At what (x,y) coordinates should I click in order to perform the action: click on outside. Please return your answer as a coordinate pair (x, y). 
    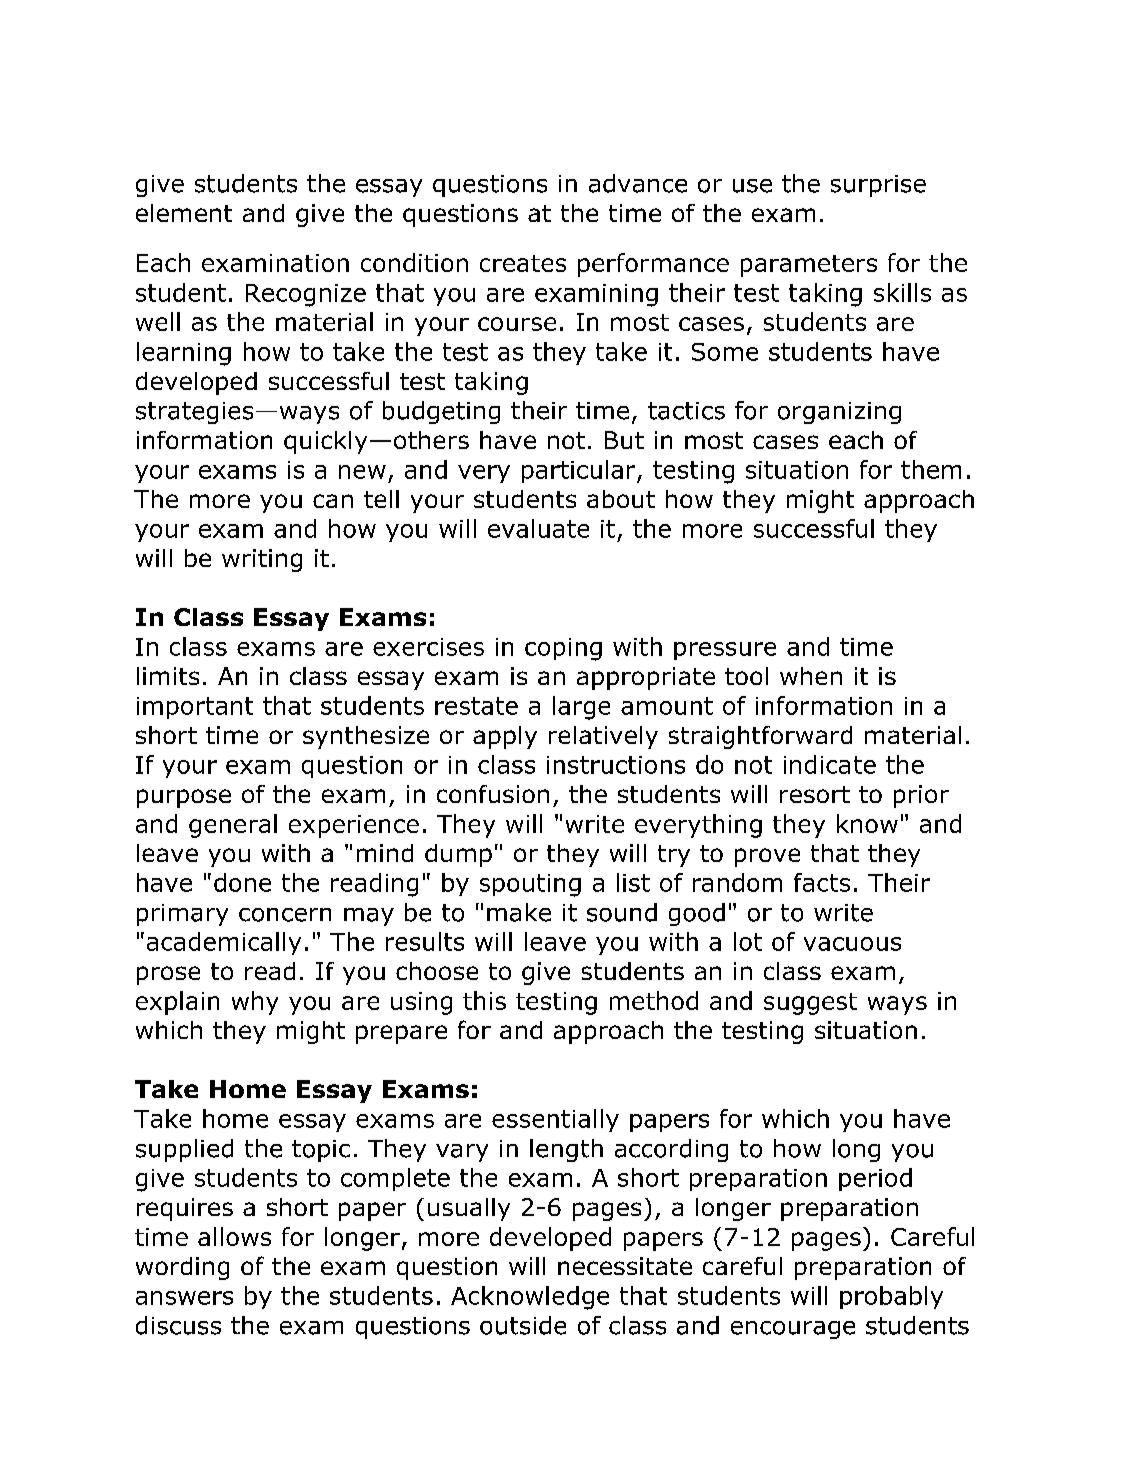
    Looking at the image, I should click on (523, 1325).
